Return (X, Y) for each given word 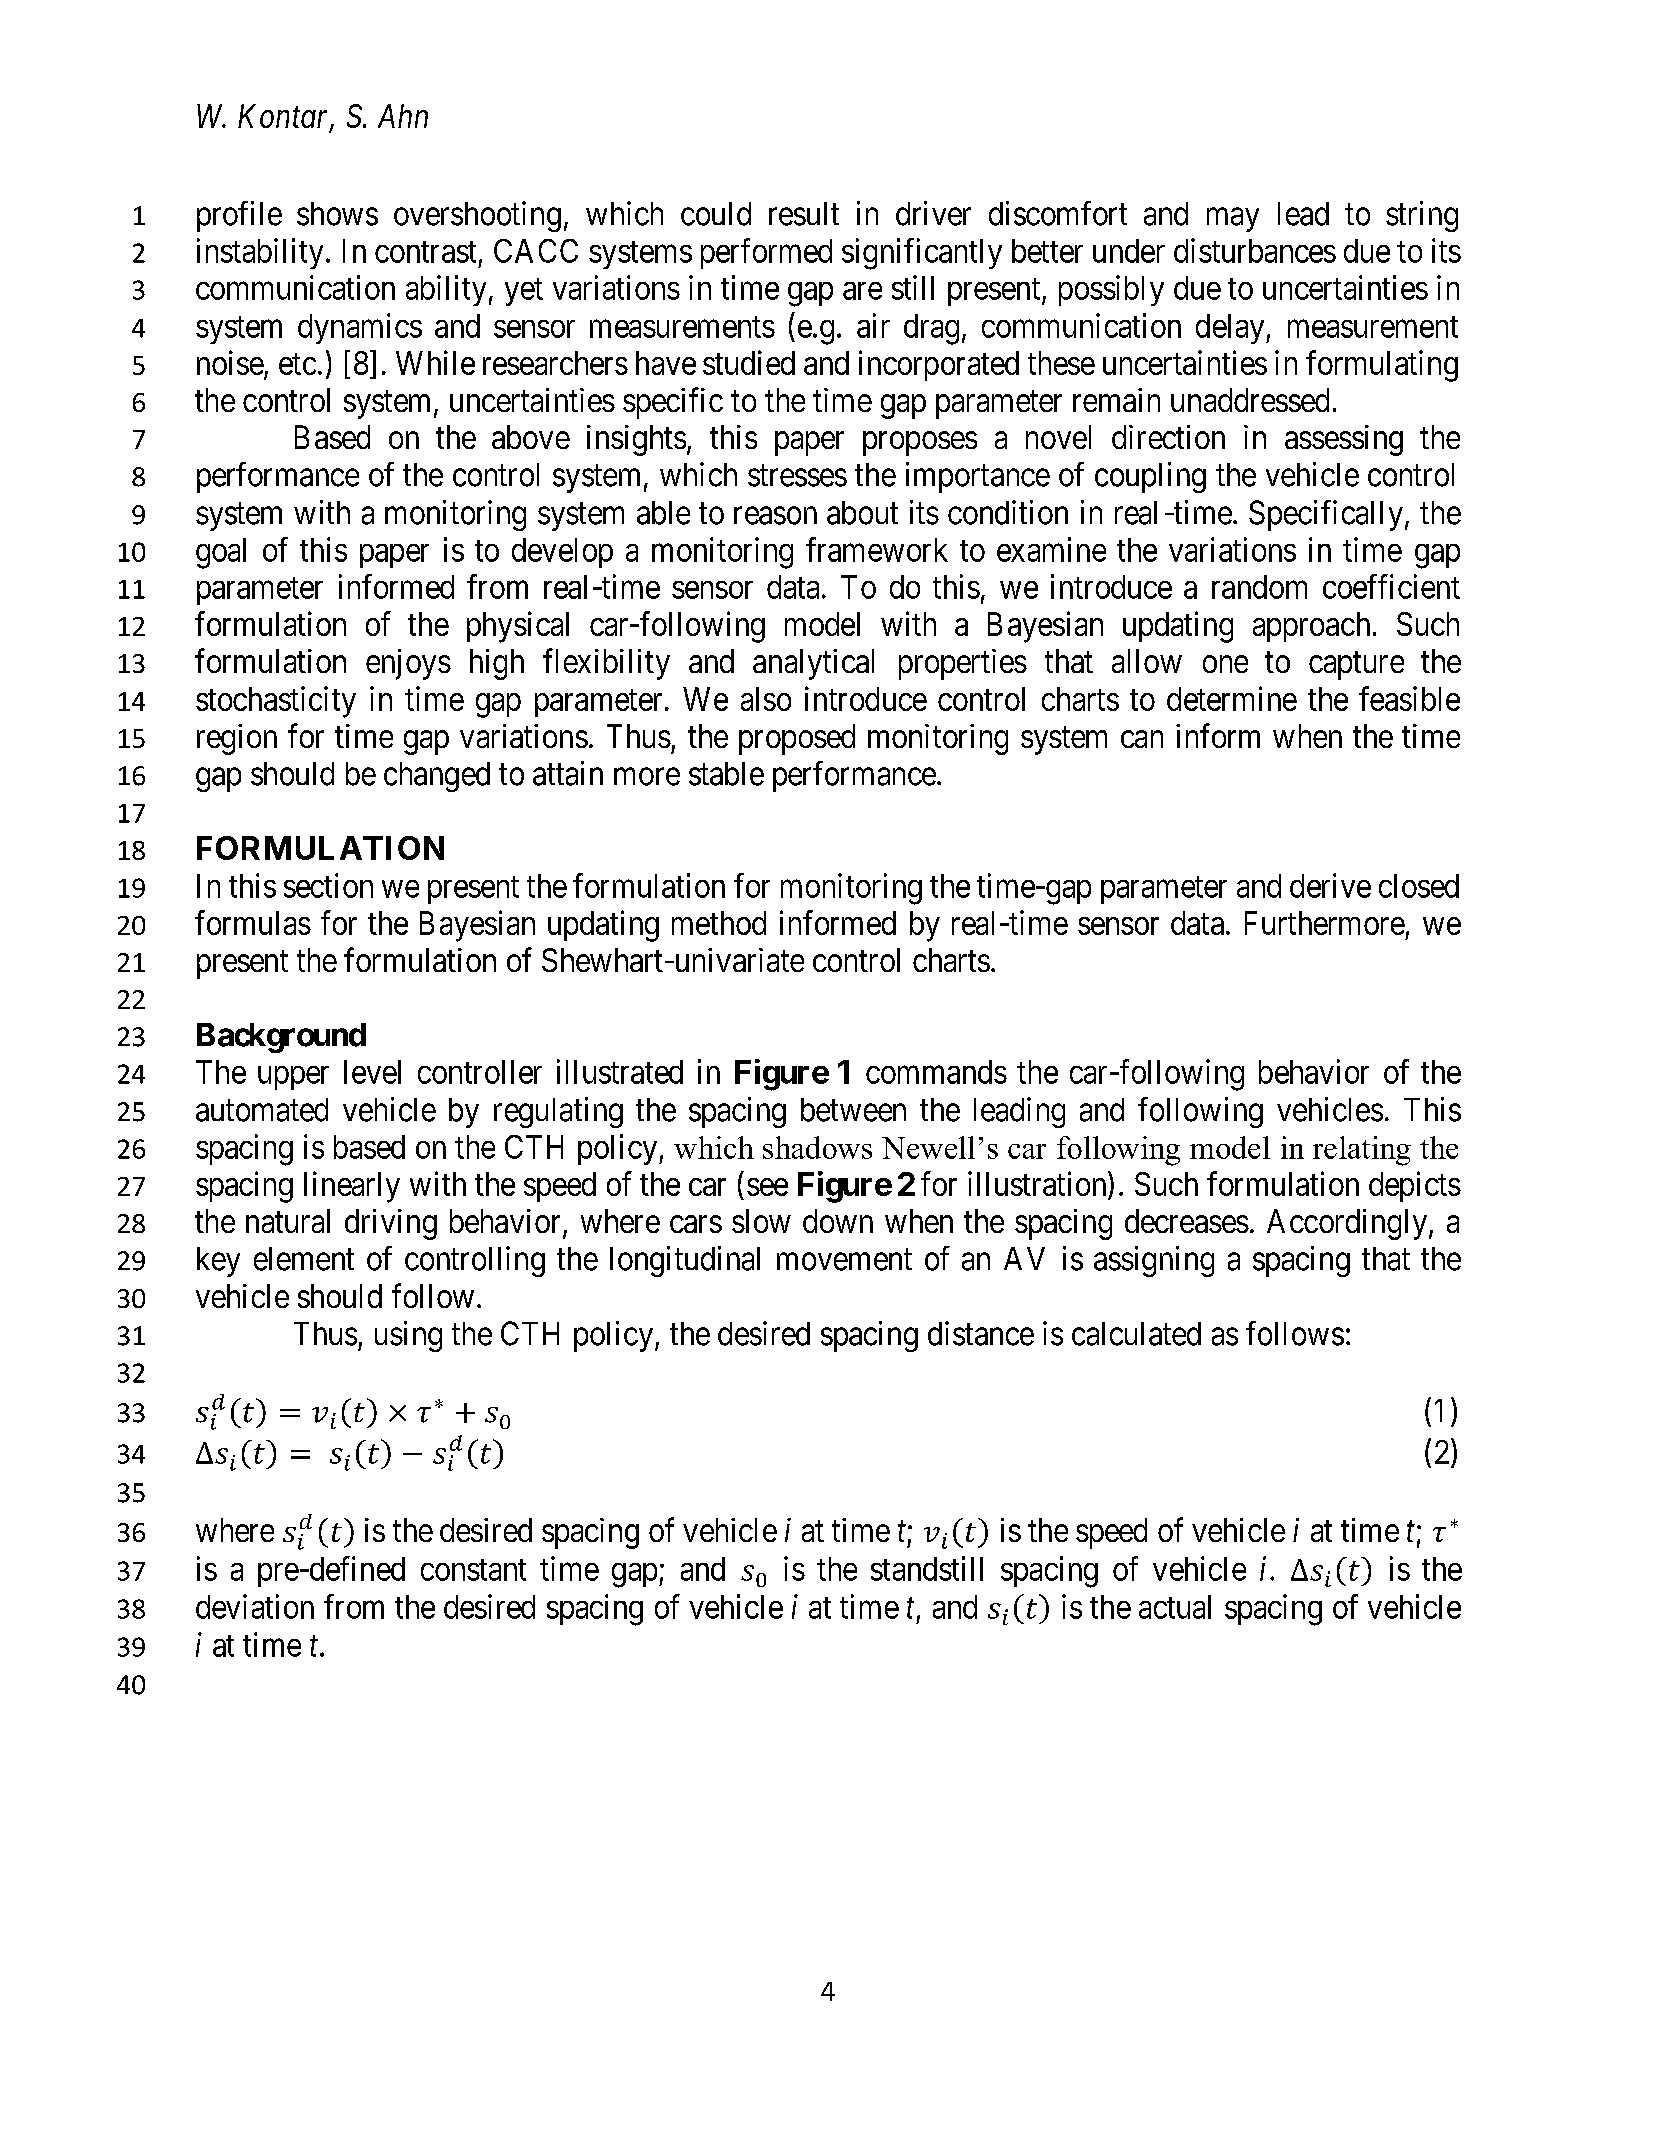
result (804, 214)
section (328, 885)
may (1233, 220)
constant (473, 1570)
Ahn (403, 116)
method (719, 923)
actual (1175, 1607)
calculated (1136, 1334)
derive (1330, 885)
